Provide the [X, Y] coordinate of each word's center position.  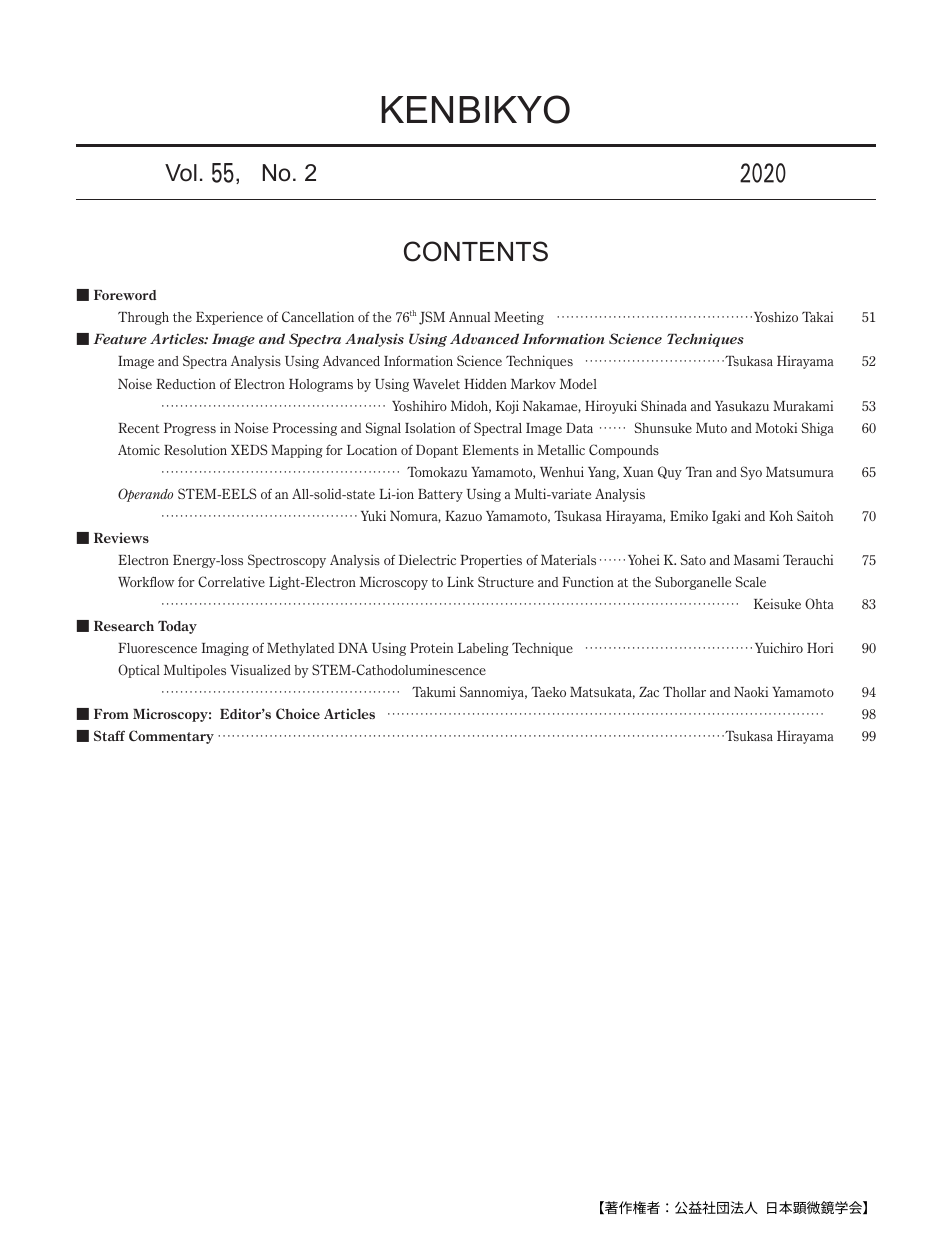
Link [460, 581]
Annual [469, 316]
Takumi [434, 691]
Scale [750, 581]
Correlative [231, 581]
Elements [490, 450]
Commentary [171, 737]
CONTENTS [476, 251]
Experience [229, 318]
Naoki [751, 692]
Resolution [195, 450]
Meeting [519, 318]
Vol [181, 173]
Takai [817, 317]
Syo [751, 473]
